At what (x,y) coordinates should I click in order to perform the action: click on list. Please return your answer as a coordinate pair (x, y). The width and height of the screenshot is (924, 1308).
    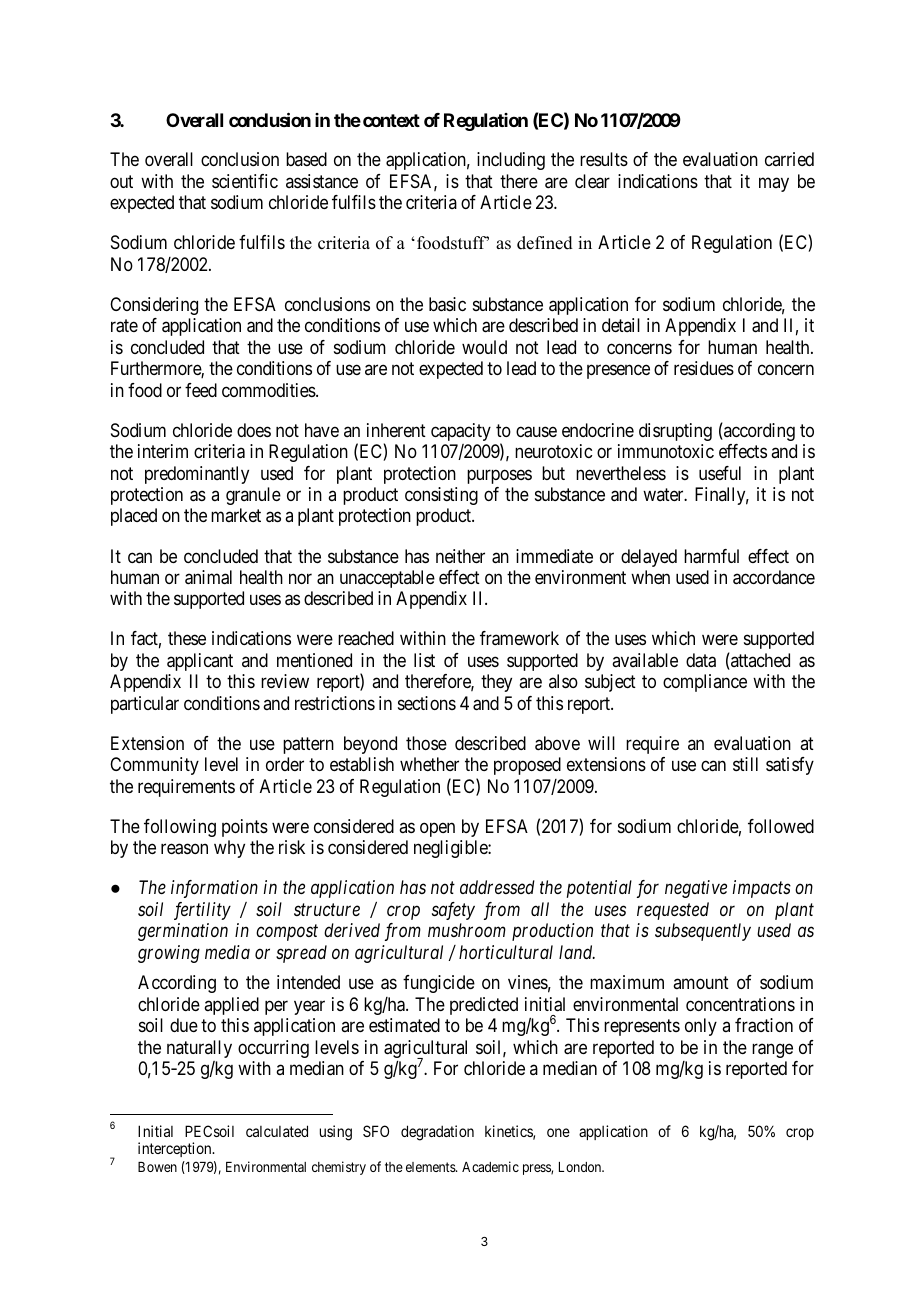
    Looking at the image, I should click on (424, 660).
